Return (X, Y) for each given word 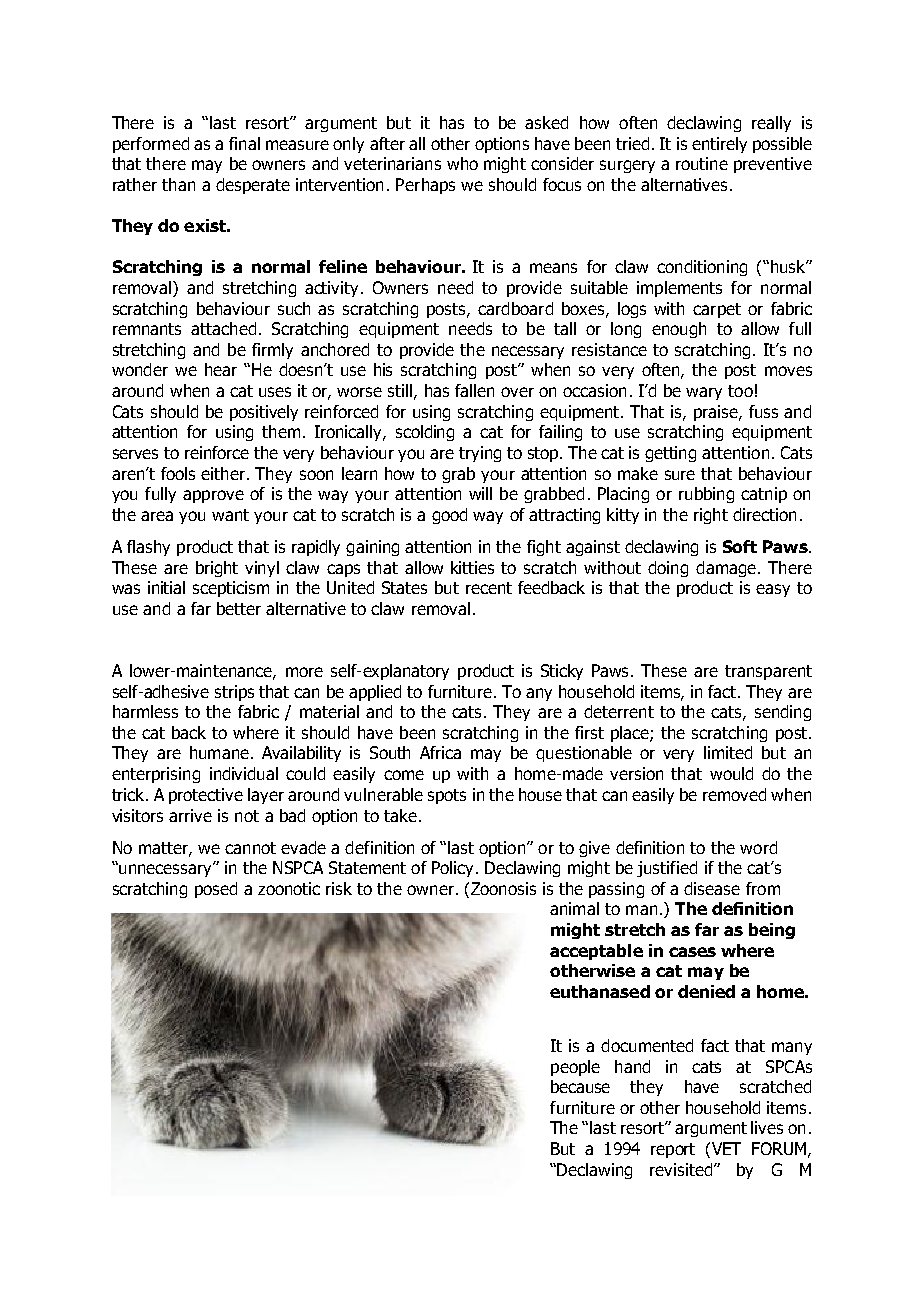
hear (221, 369)
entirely (719, 145)
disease (712, 888)
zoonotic (289, 888)
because (580, 1086)
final (244, 143)
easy (773, 590)
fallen (474, 390)
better (239, 608)
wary (704, 393)
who (462, 163)
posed (216, 890)
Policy (454, 869)
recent (489, 588)
